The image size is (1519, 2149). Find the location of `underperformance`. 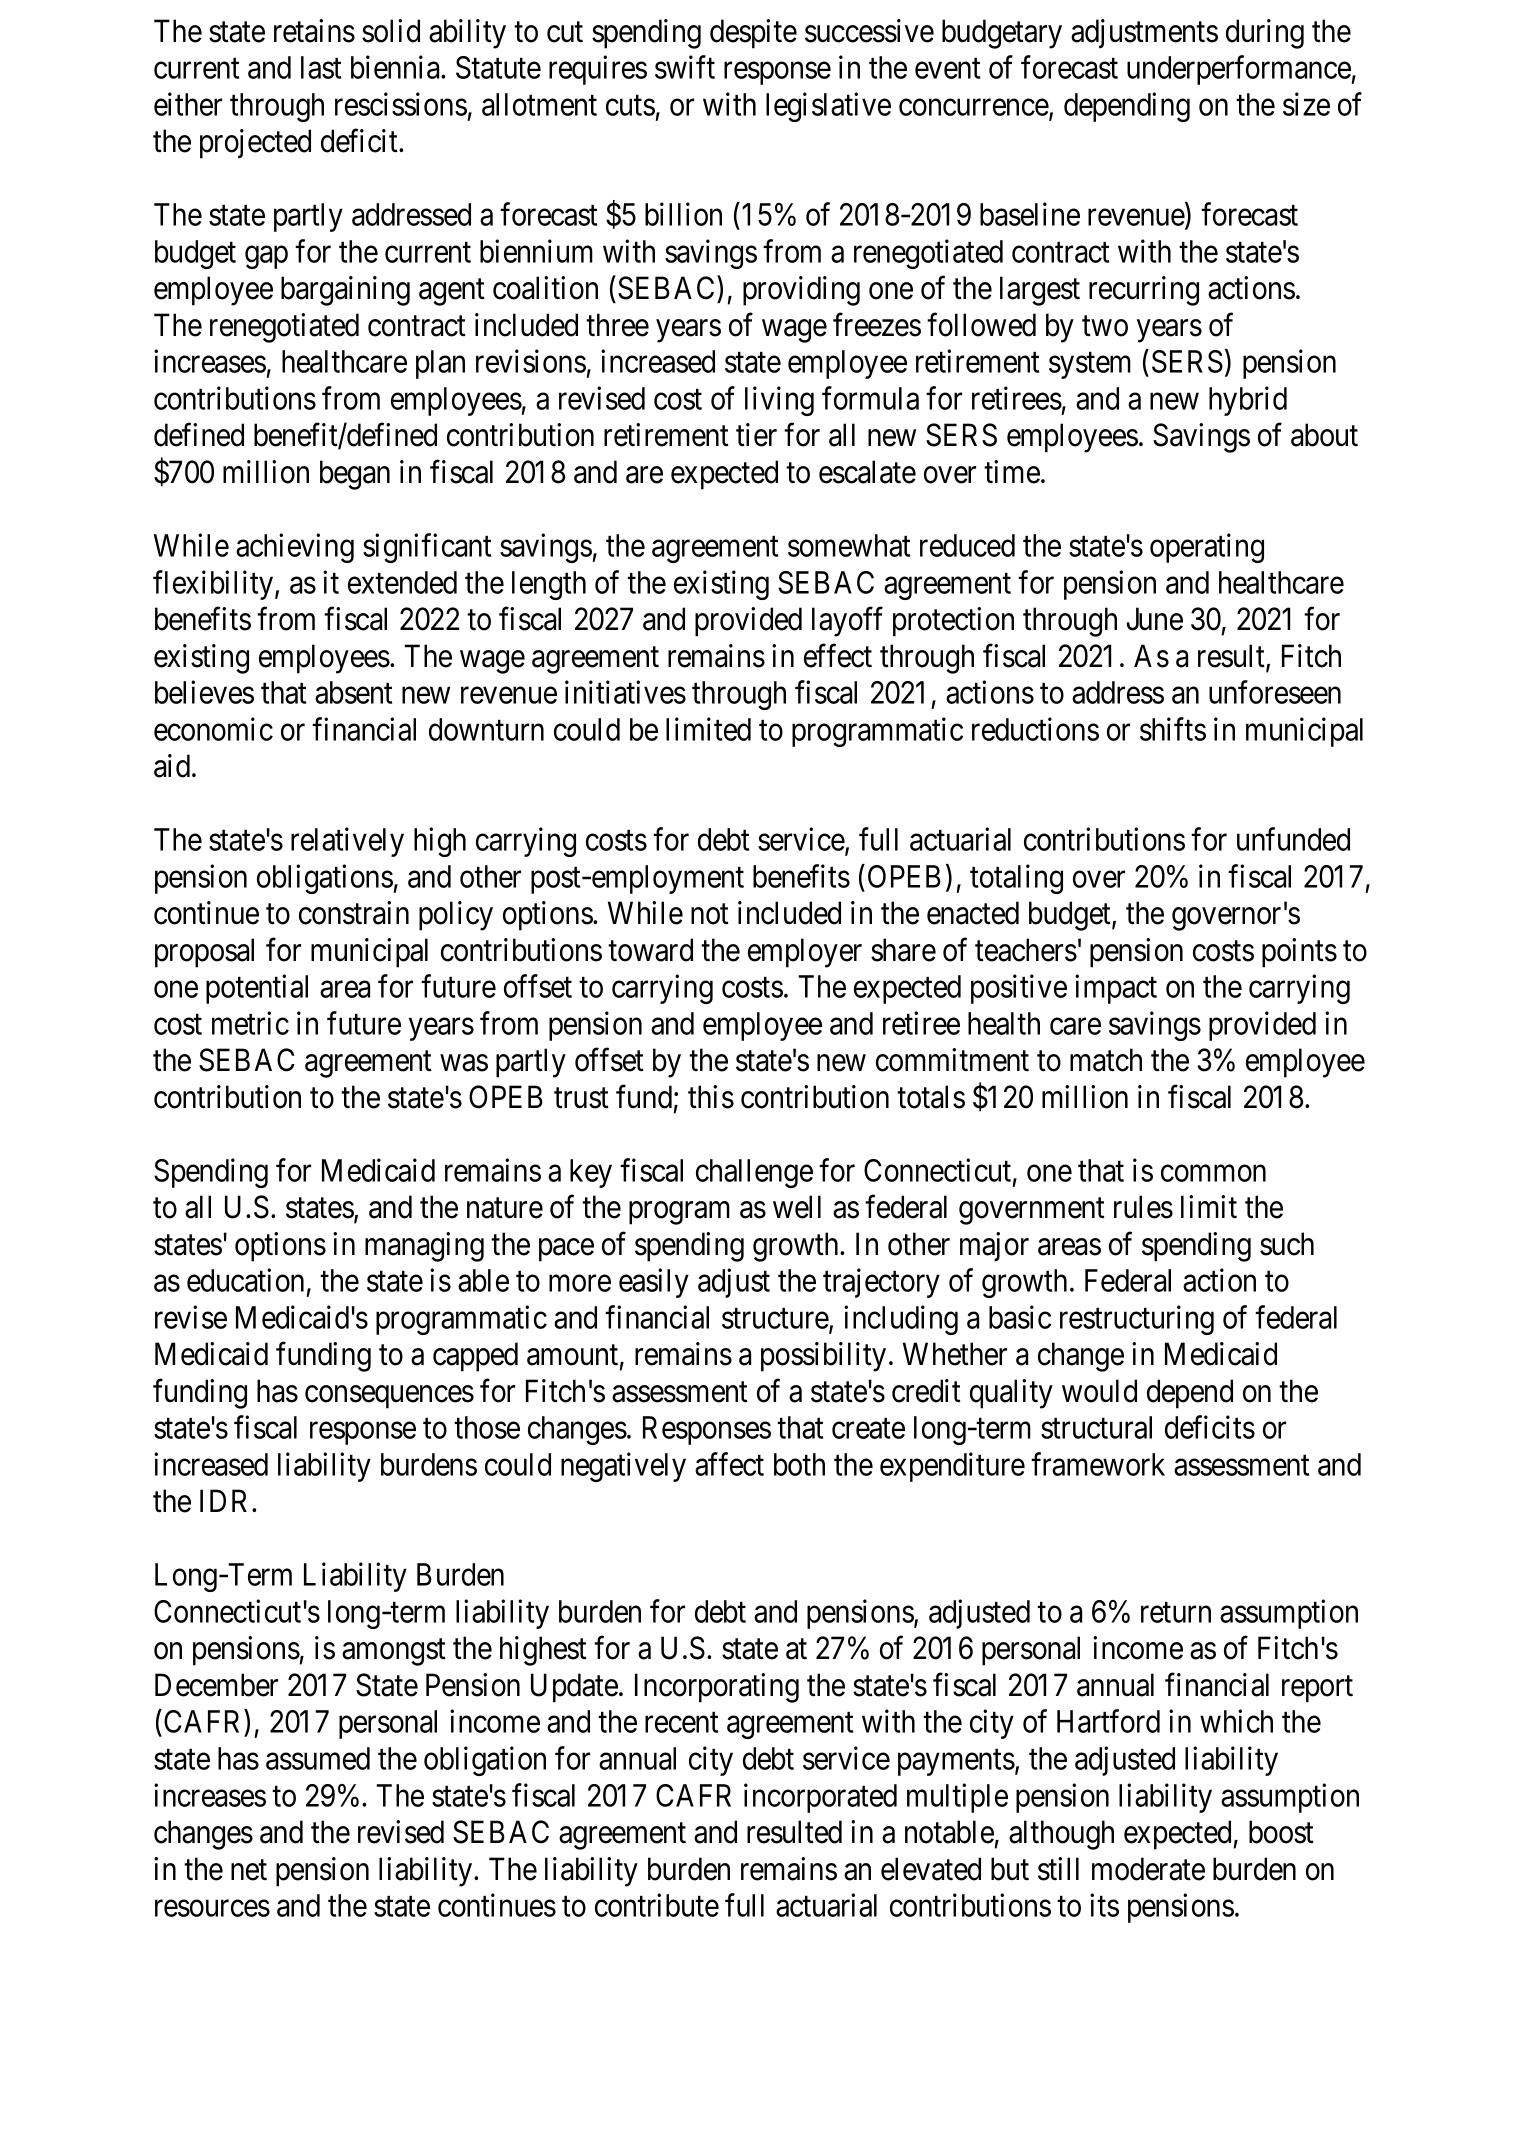

underperformance is located at coordinates (1239, 70).
